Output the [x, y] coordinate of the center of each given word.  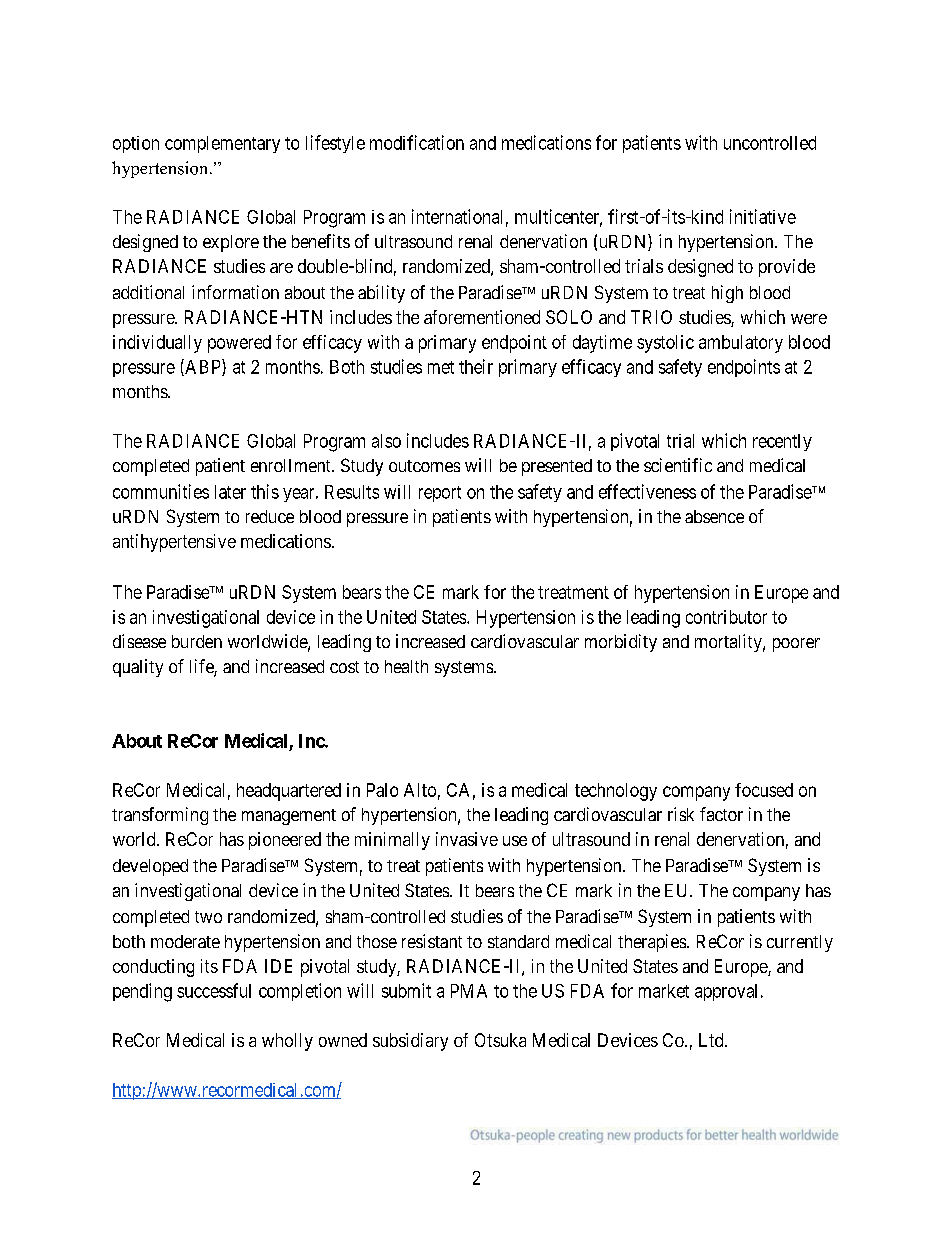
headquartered [289, 792]
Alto [420, 790]
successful [214, 990]
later [230, 492]
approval [726, 992]
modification [417, 142]
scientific [678, 465]
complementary [222, 144]
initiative [763, 216]
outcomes [424, 466]
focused [764, 790]
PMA [469, 991]
